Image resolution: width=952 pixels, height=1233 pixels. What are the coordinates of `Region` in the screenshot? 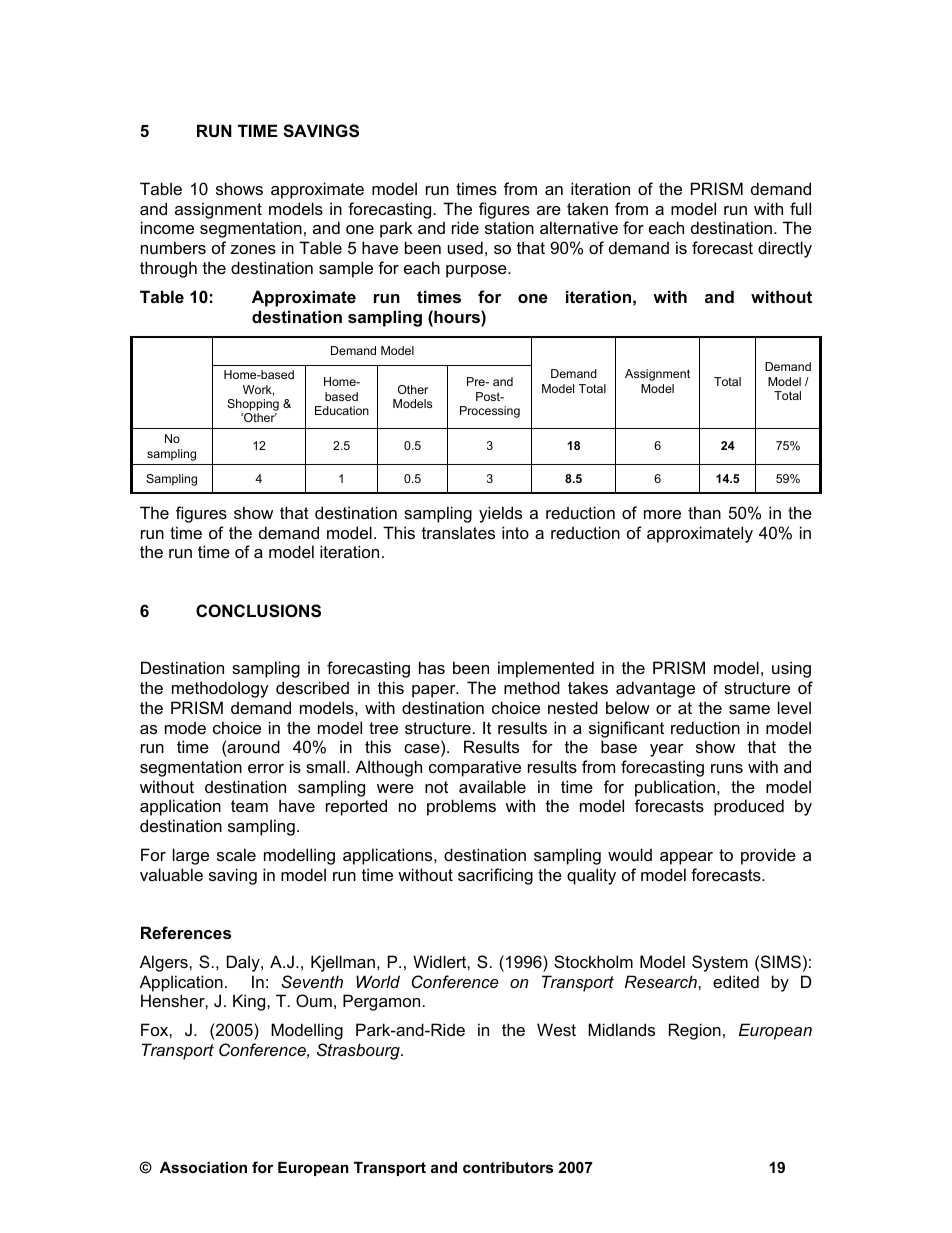 It's located at (695, 1031).
